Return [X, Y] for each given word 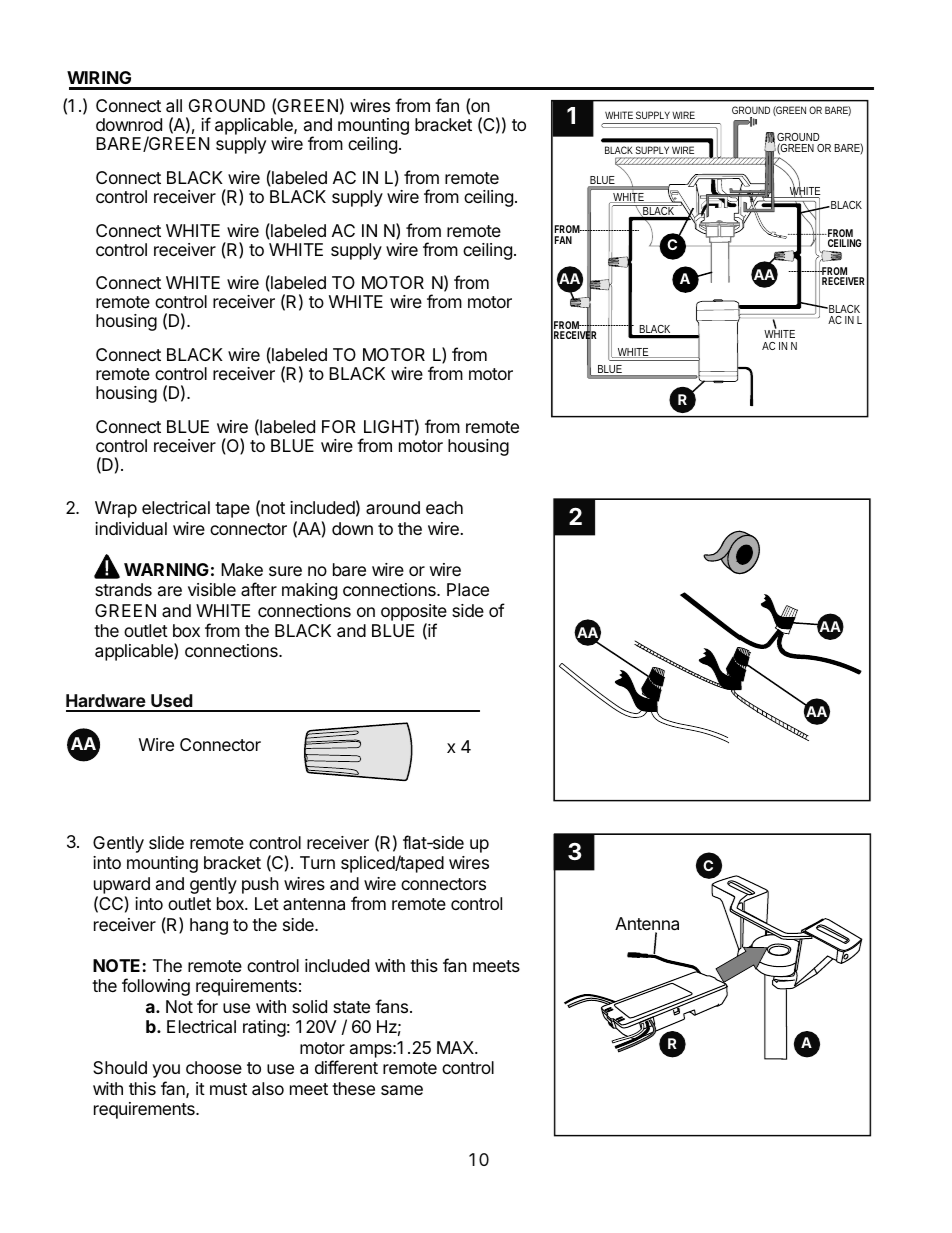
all [174, 106]
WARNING [166, 569]
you [166, 1071]
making [309, 591]
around [393, 507]
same [402, 1090]
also [268, 1089]
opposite [414, 612]
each [444, 507]
